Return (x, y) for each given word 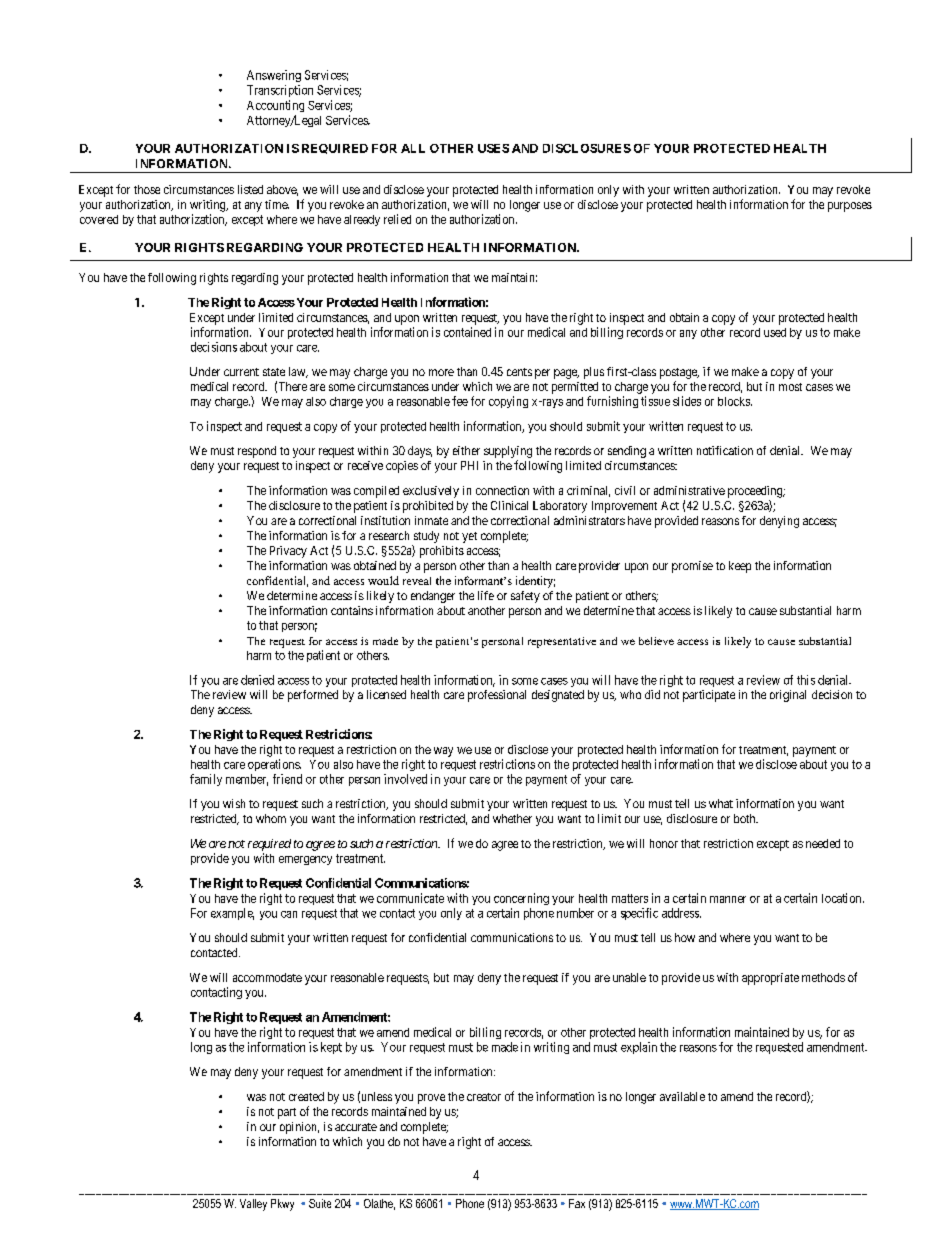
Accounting (275, 106)
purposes (850, 207)
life (486, 595)
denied (257, 680)
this (806, 680)
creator (484, 1097)
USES (493, 148)
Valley (253, 1205)
